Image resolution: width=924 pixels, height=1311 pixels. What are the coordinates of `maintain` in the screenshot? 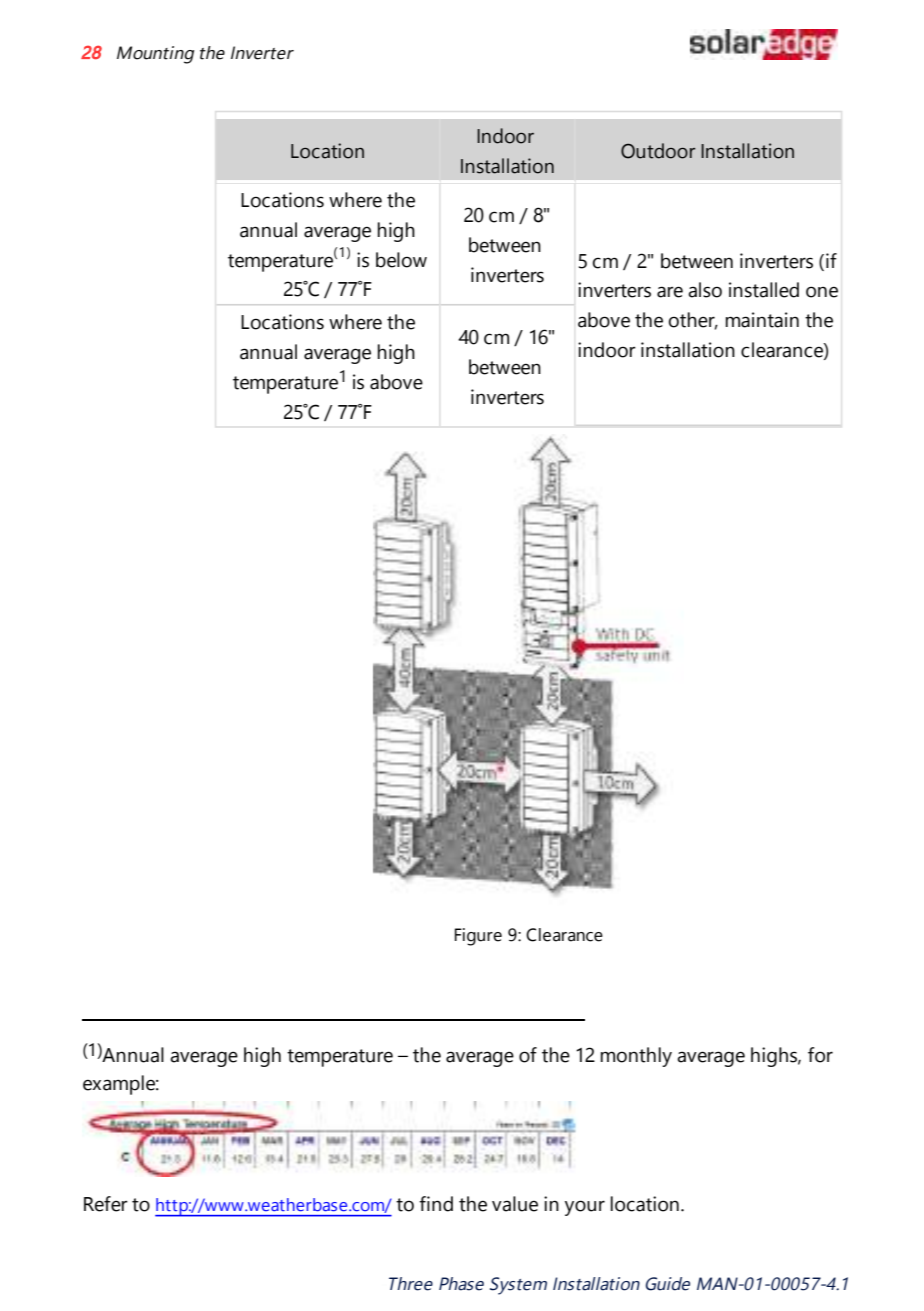 It's located at (762, 320).
